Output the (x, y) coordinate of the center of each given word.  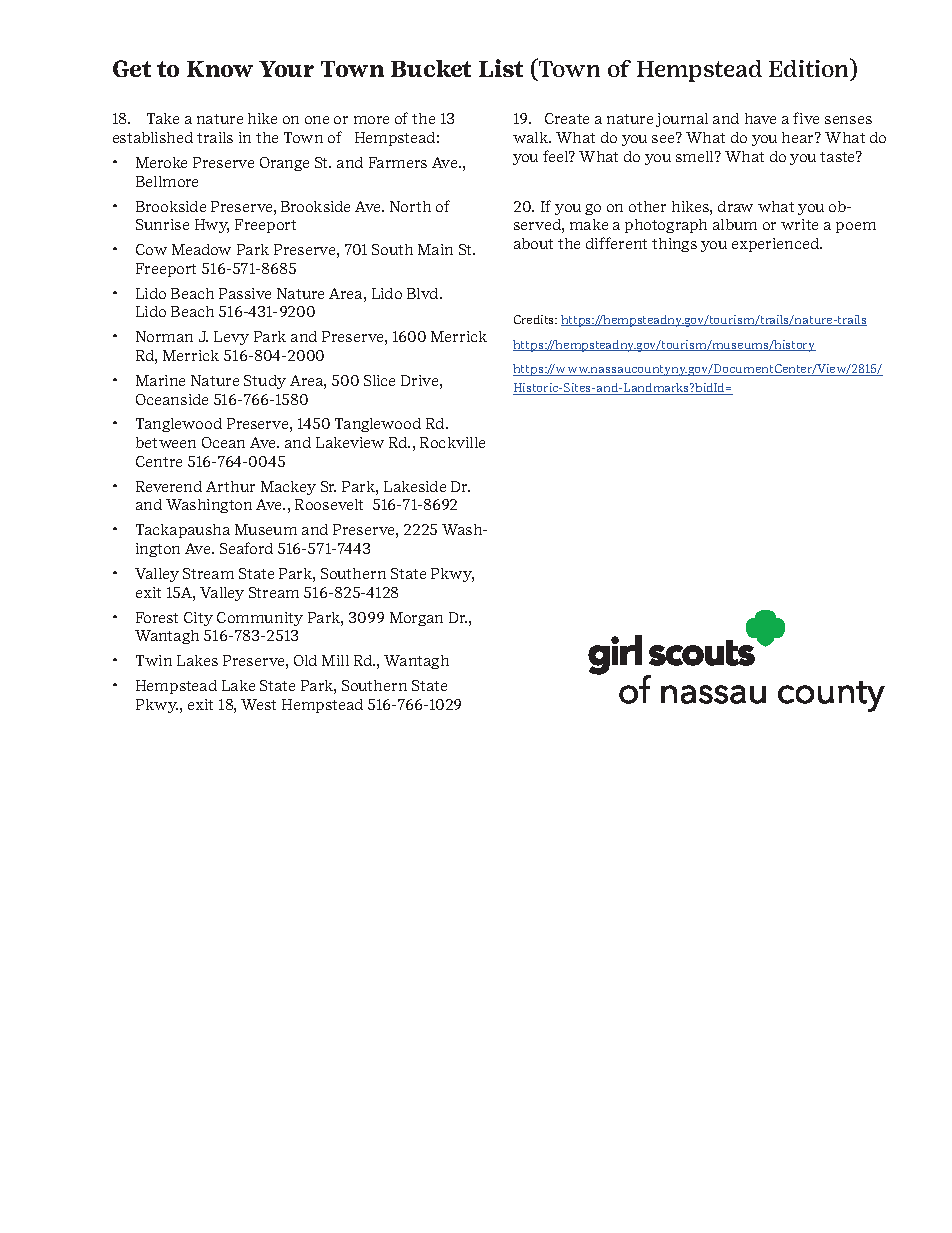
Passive (245, 293)
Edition (810, 69)
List (501, 68)
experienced (776, 245)
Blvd (424, 293)
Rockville (452, 442)
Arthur (230, 486)
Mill (335, 660)
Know (220, 69)
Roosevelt (329, 504)
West (258, 704)
